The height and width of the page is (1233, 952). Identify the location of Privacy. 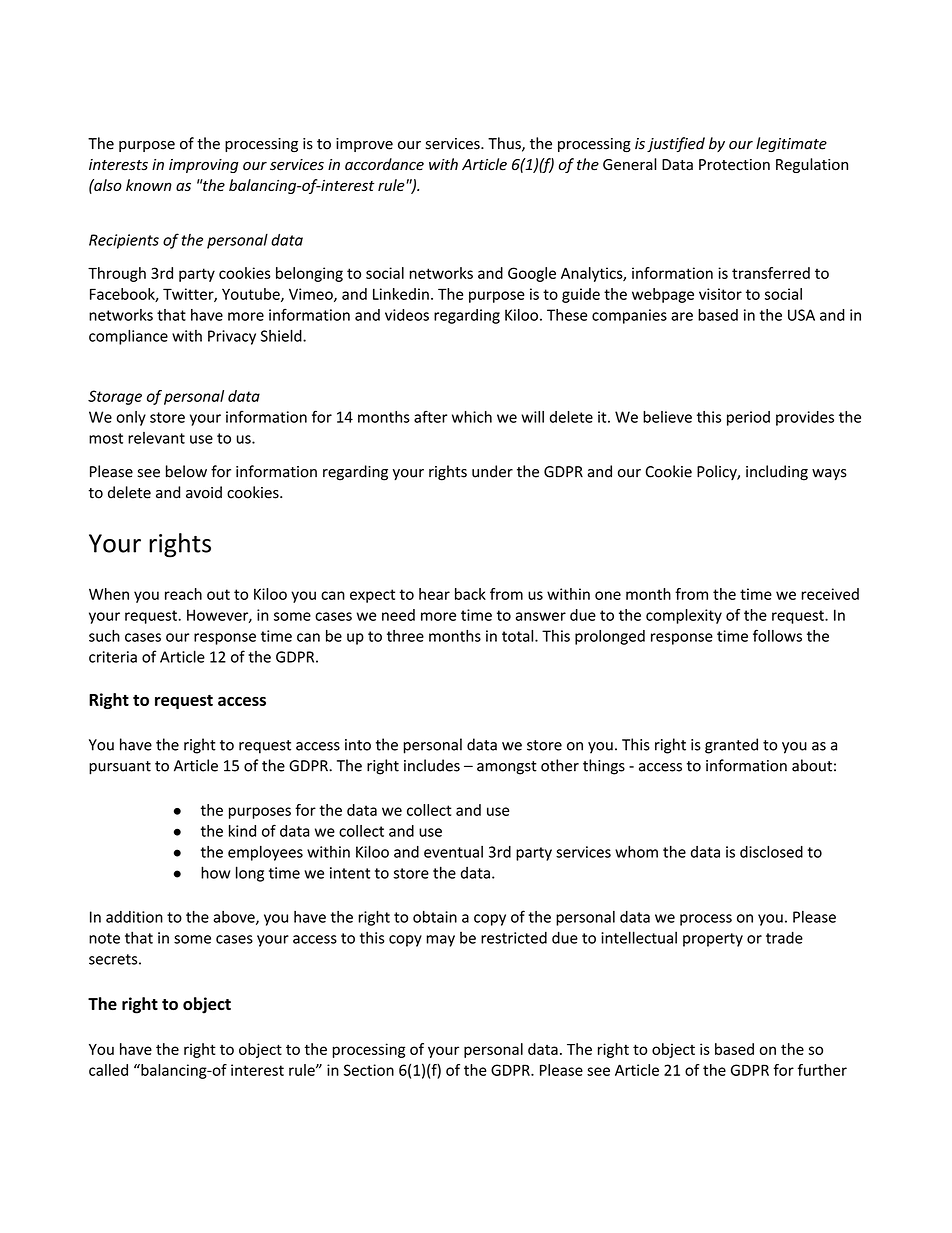
(232, 337).
